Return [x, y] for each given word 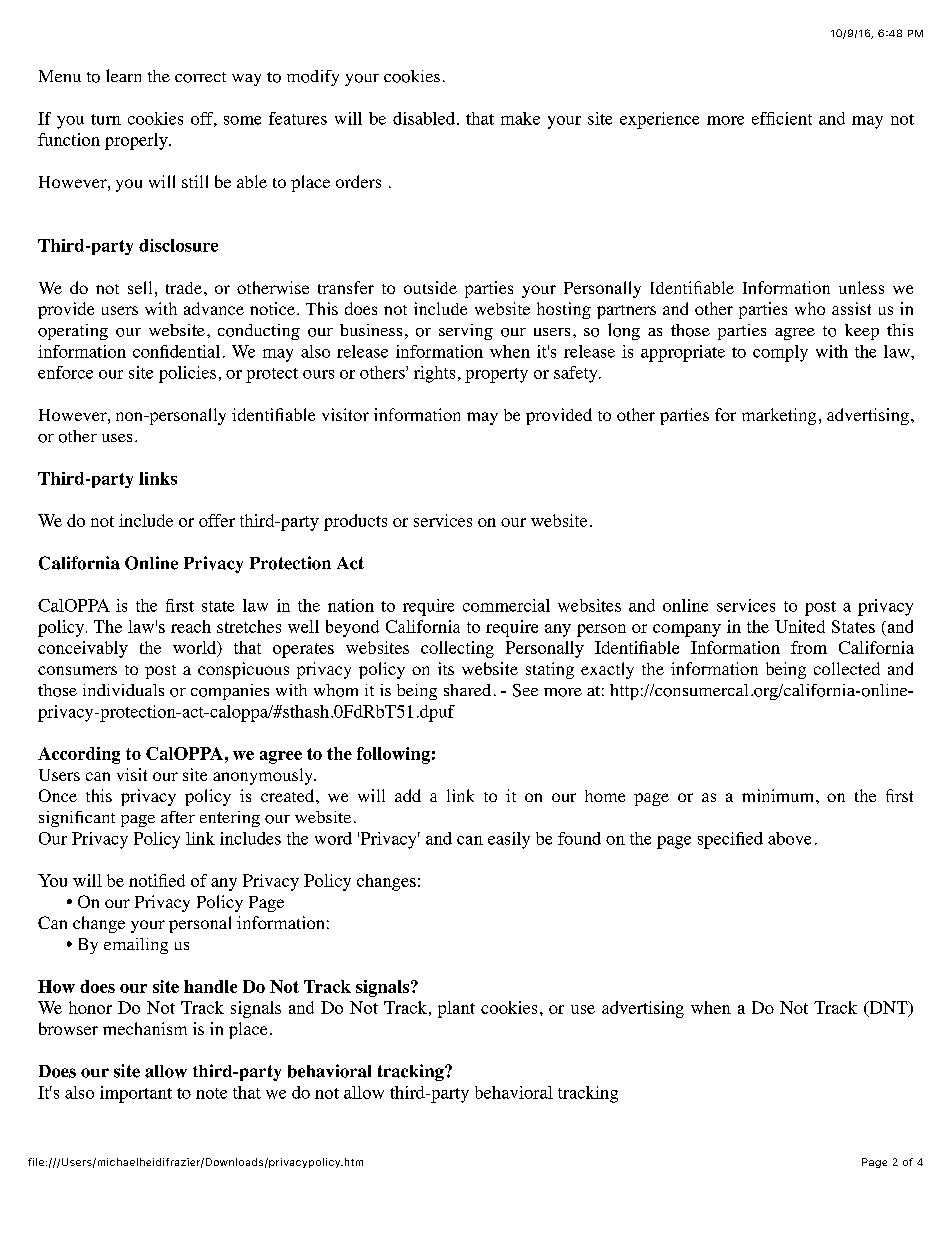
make [520, 118]
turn [106, 119]
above [789, 838]
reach [191, 626]
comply [780, 353]
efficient [782, 118]
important [136, 1094]
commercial [506, 605]
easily [509, 840]
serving [466, 332]
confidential [176, 351]
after [178, 817]
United [800, 626]
